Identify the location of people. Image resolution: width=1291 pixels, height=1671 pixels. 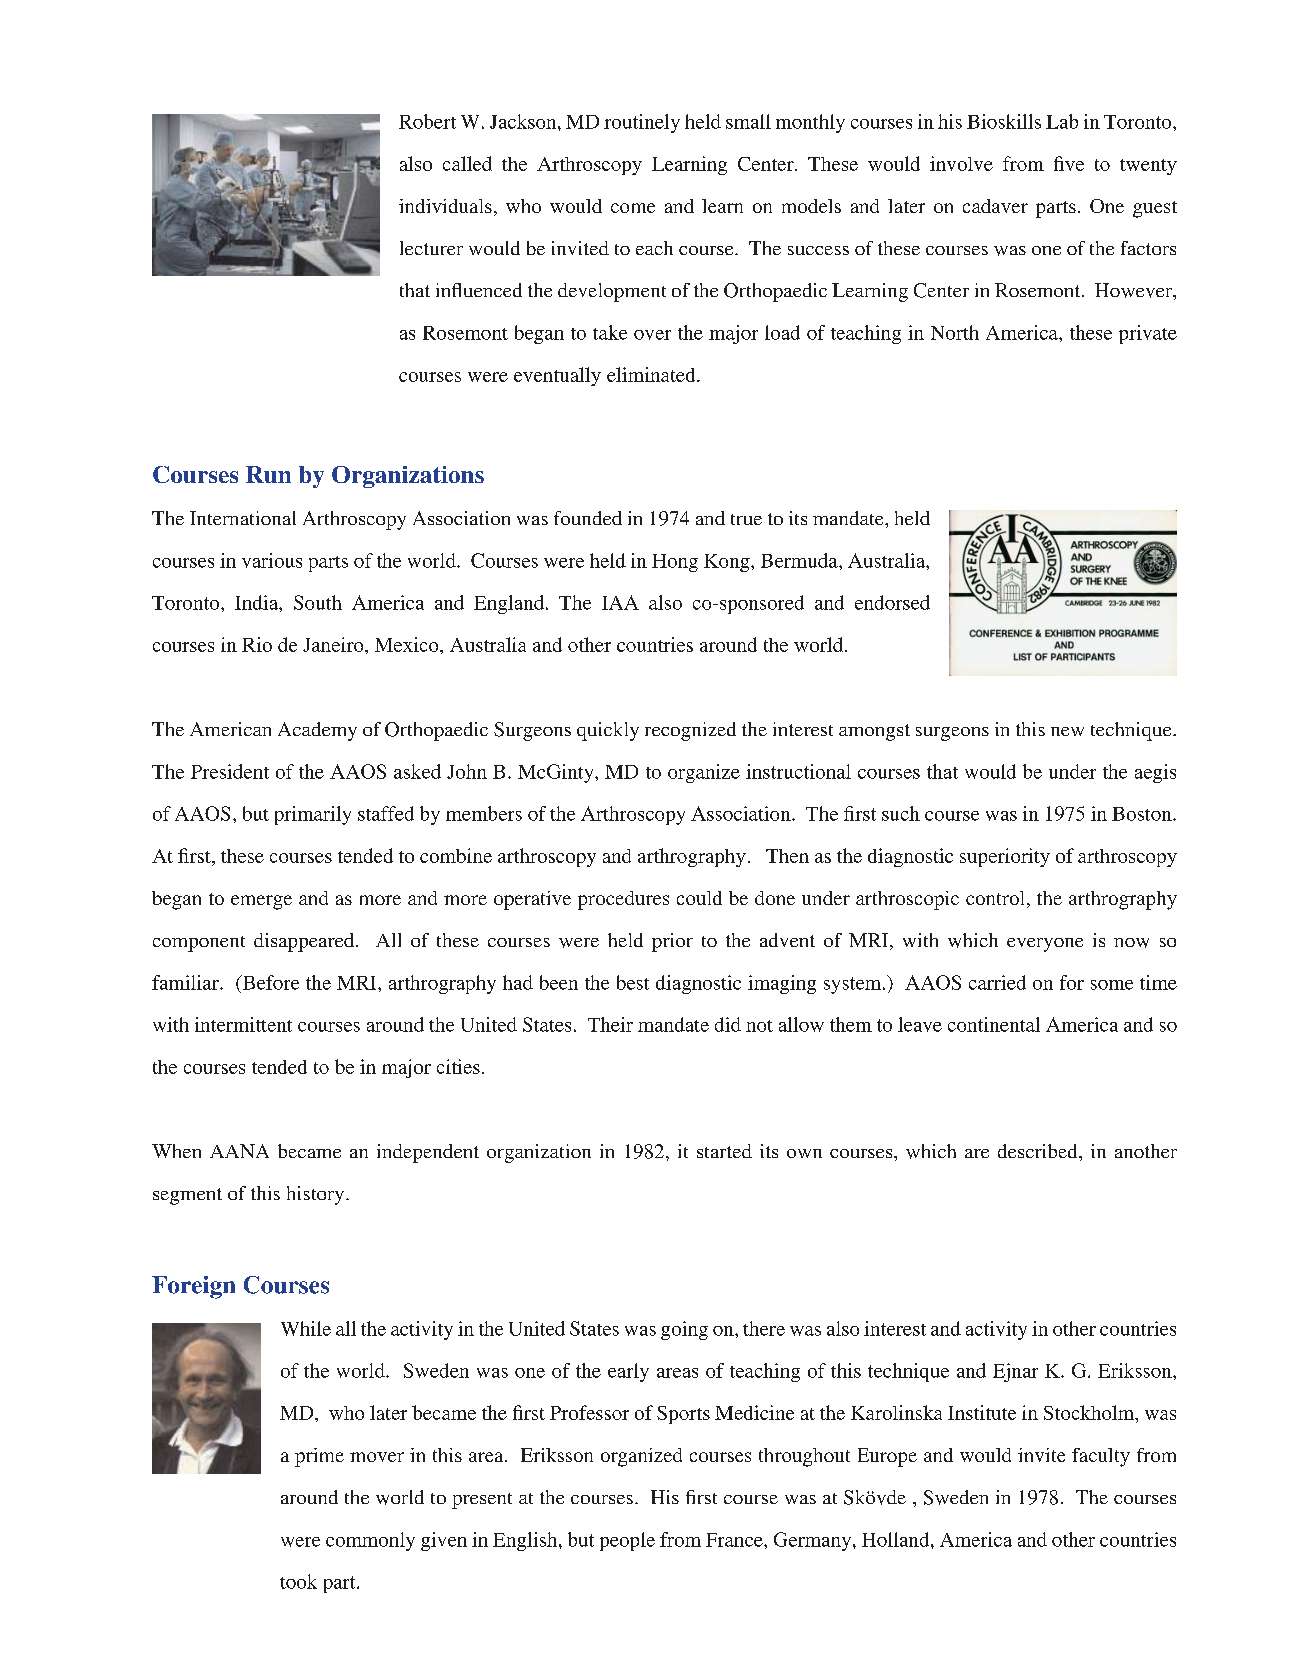
(627, 1541).
